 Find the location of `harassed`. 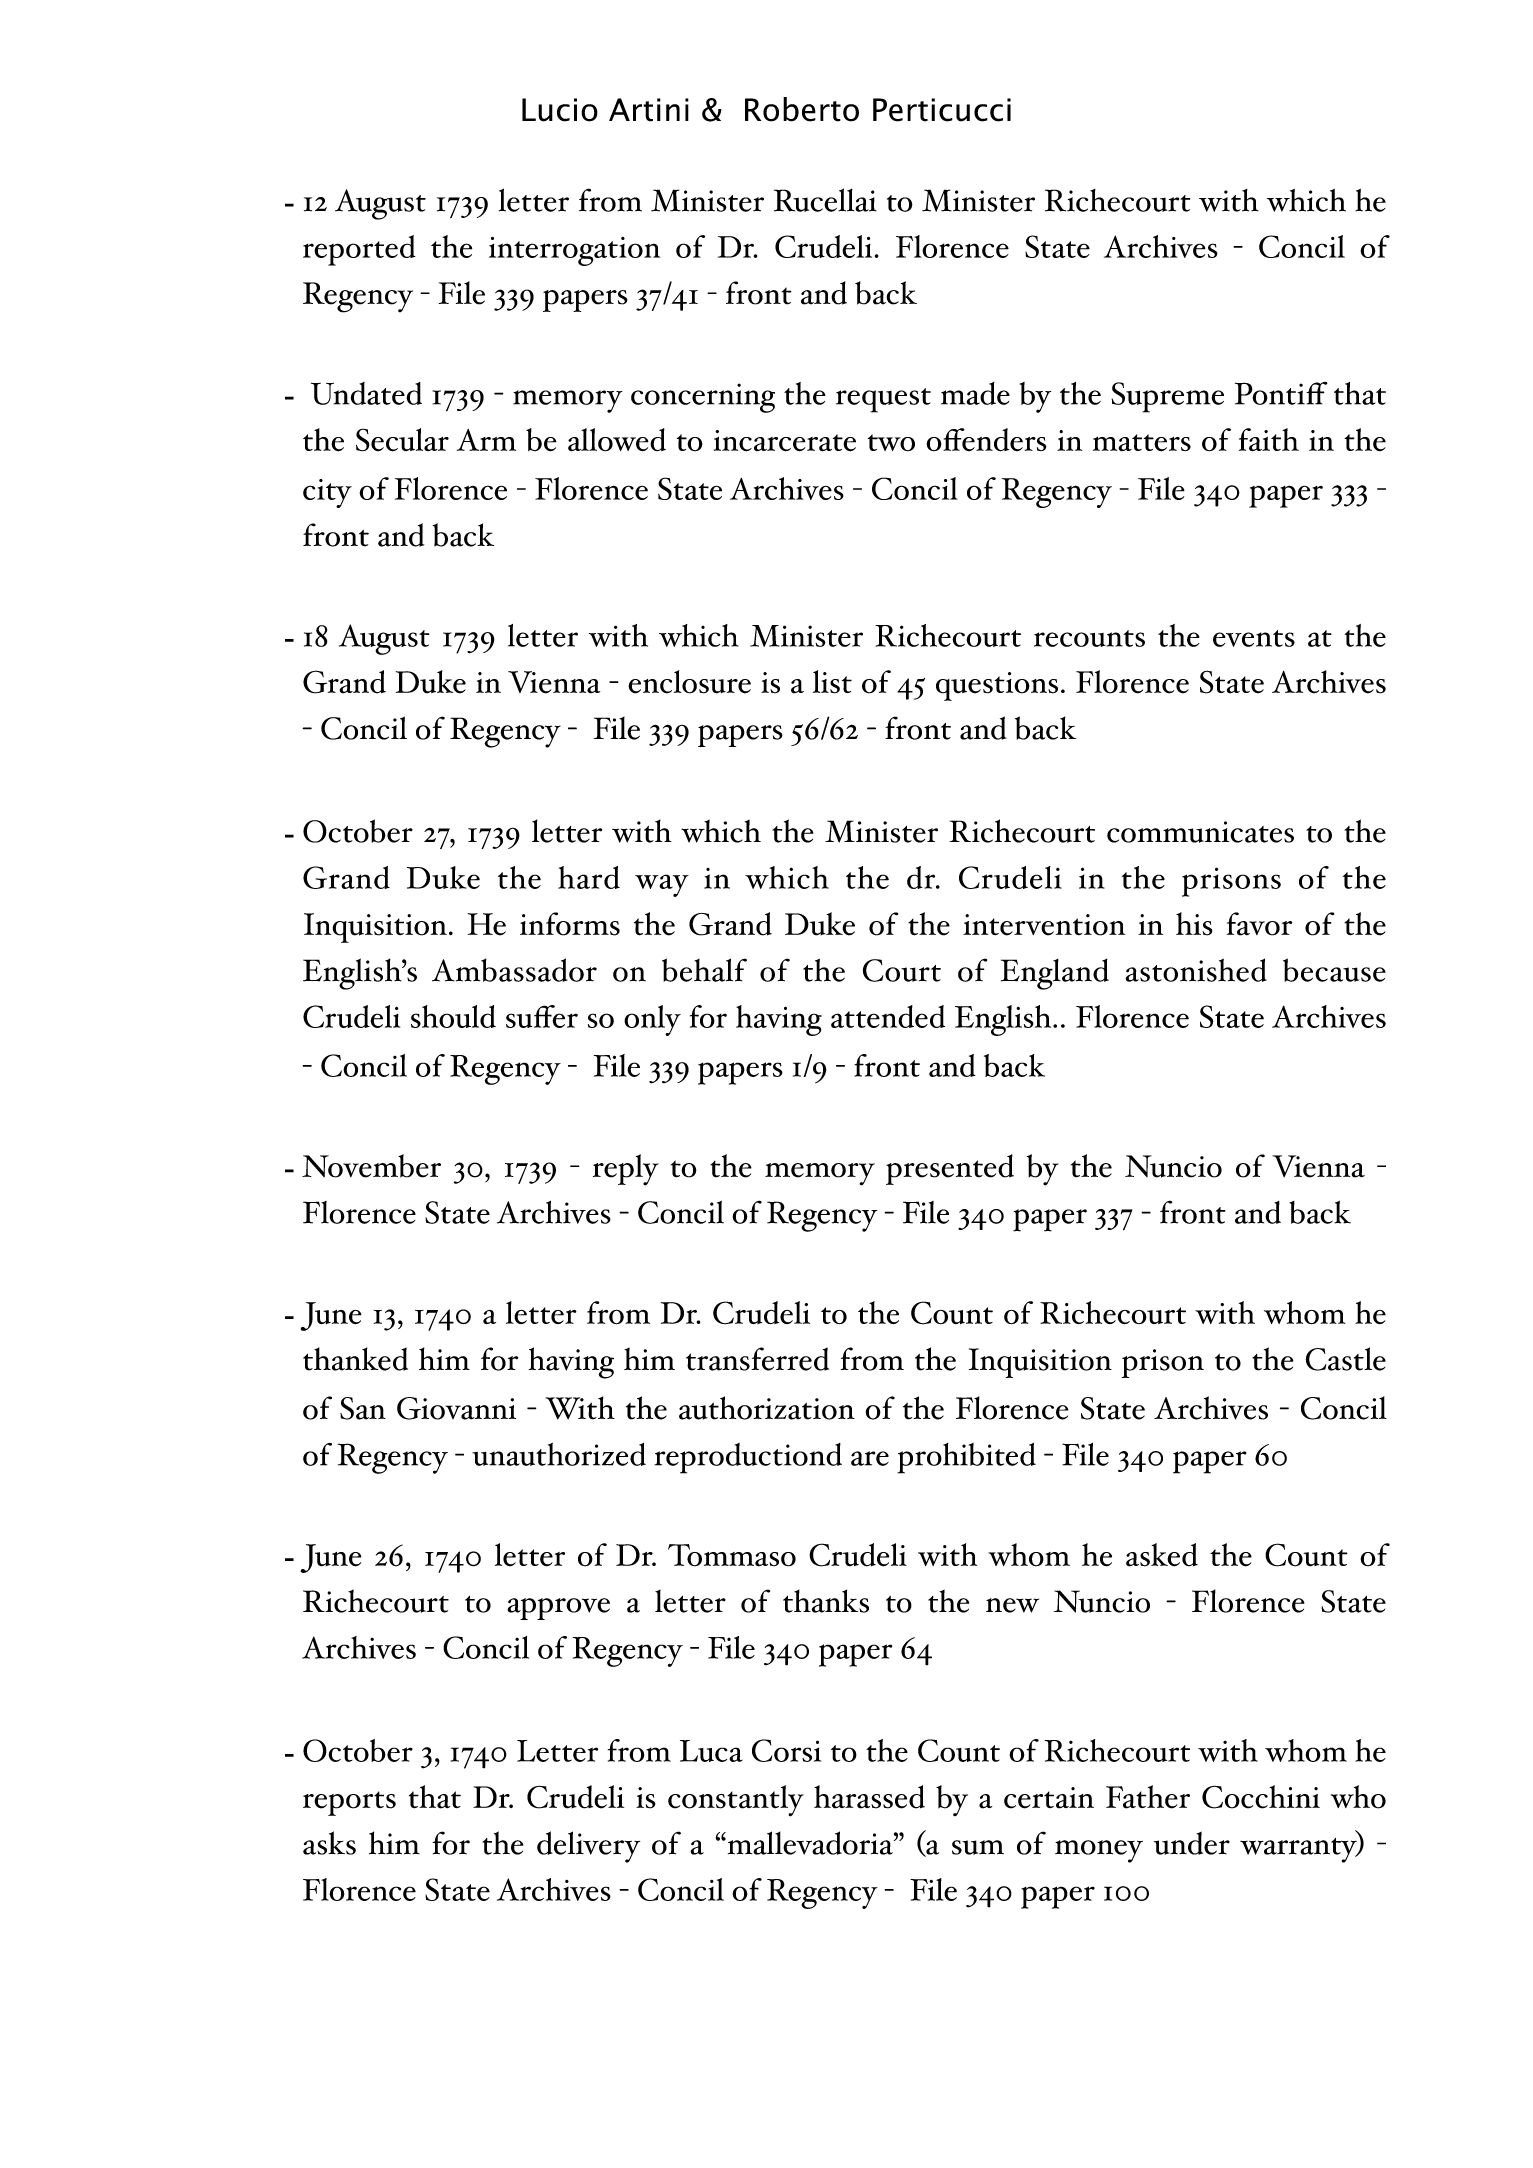

harassed is located at coordinates (869, 1797).
